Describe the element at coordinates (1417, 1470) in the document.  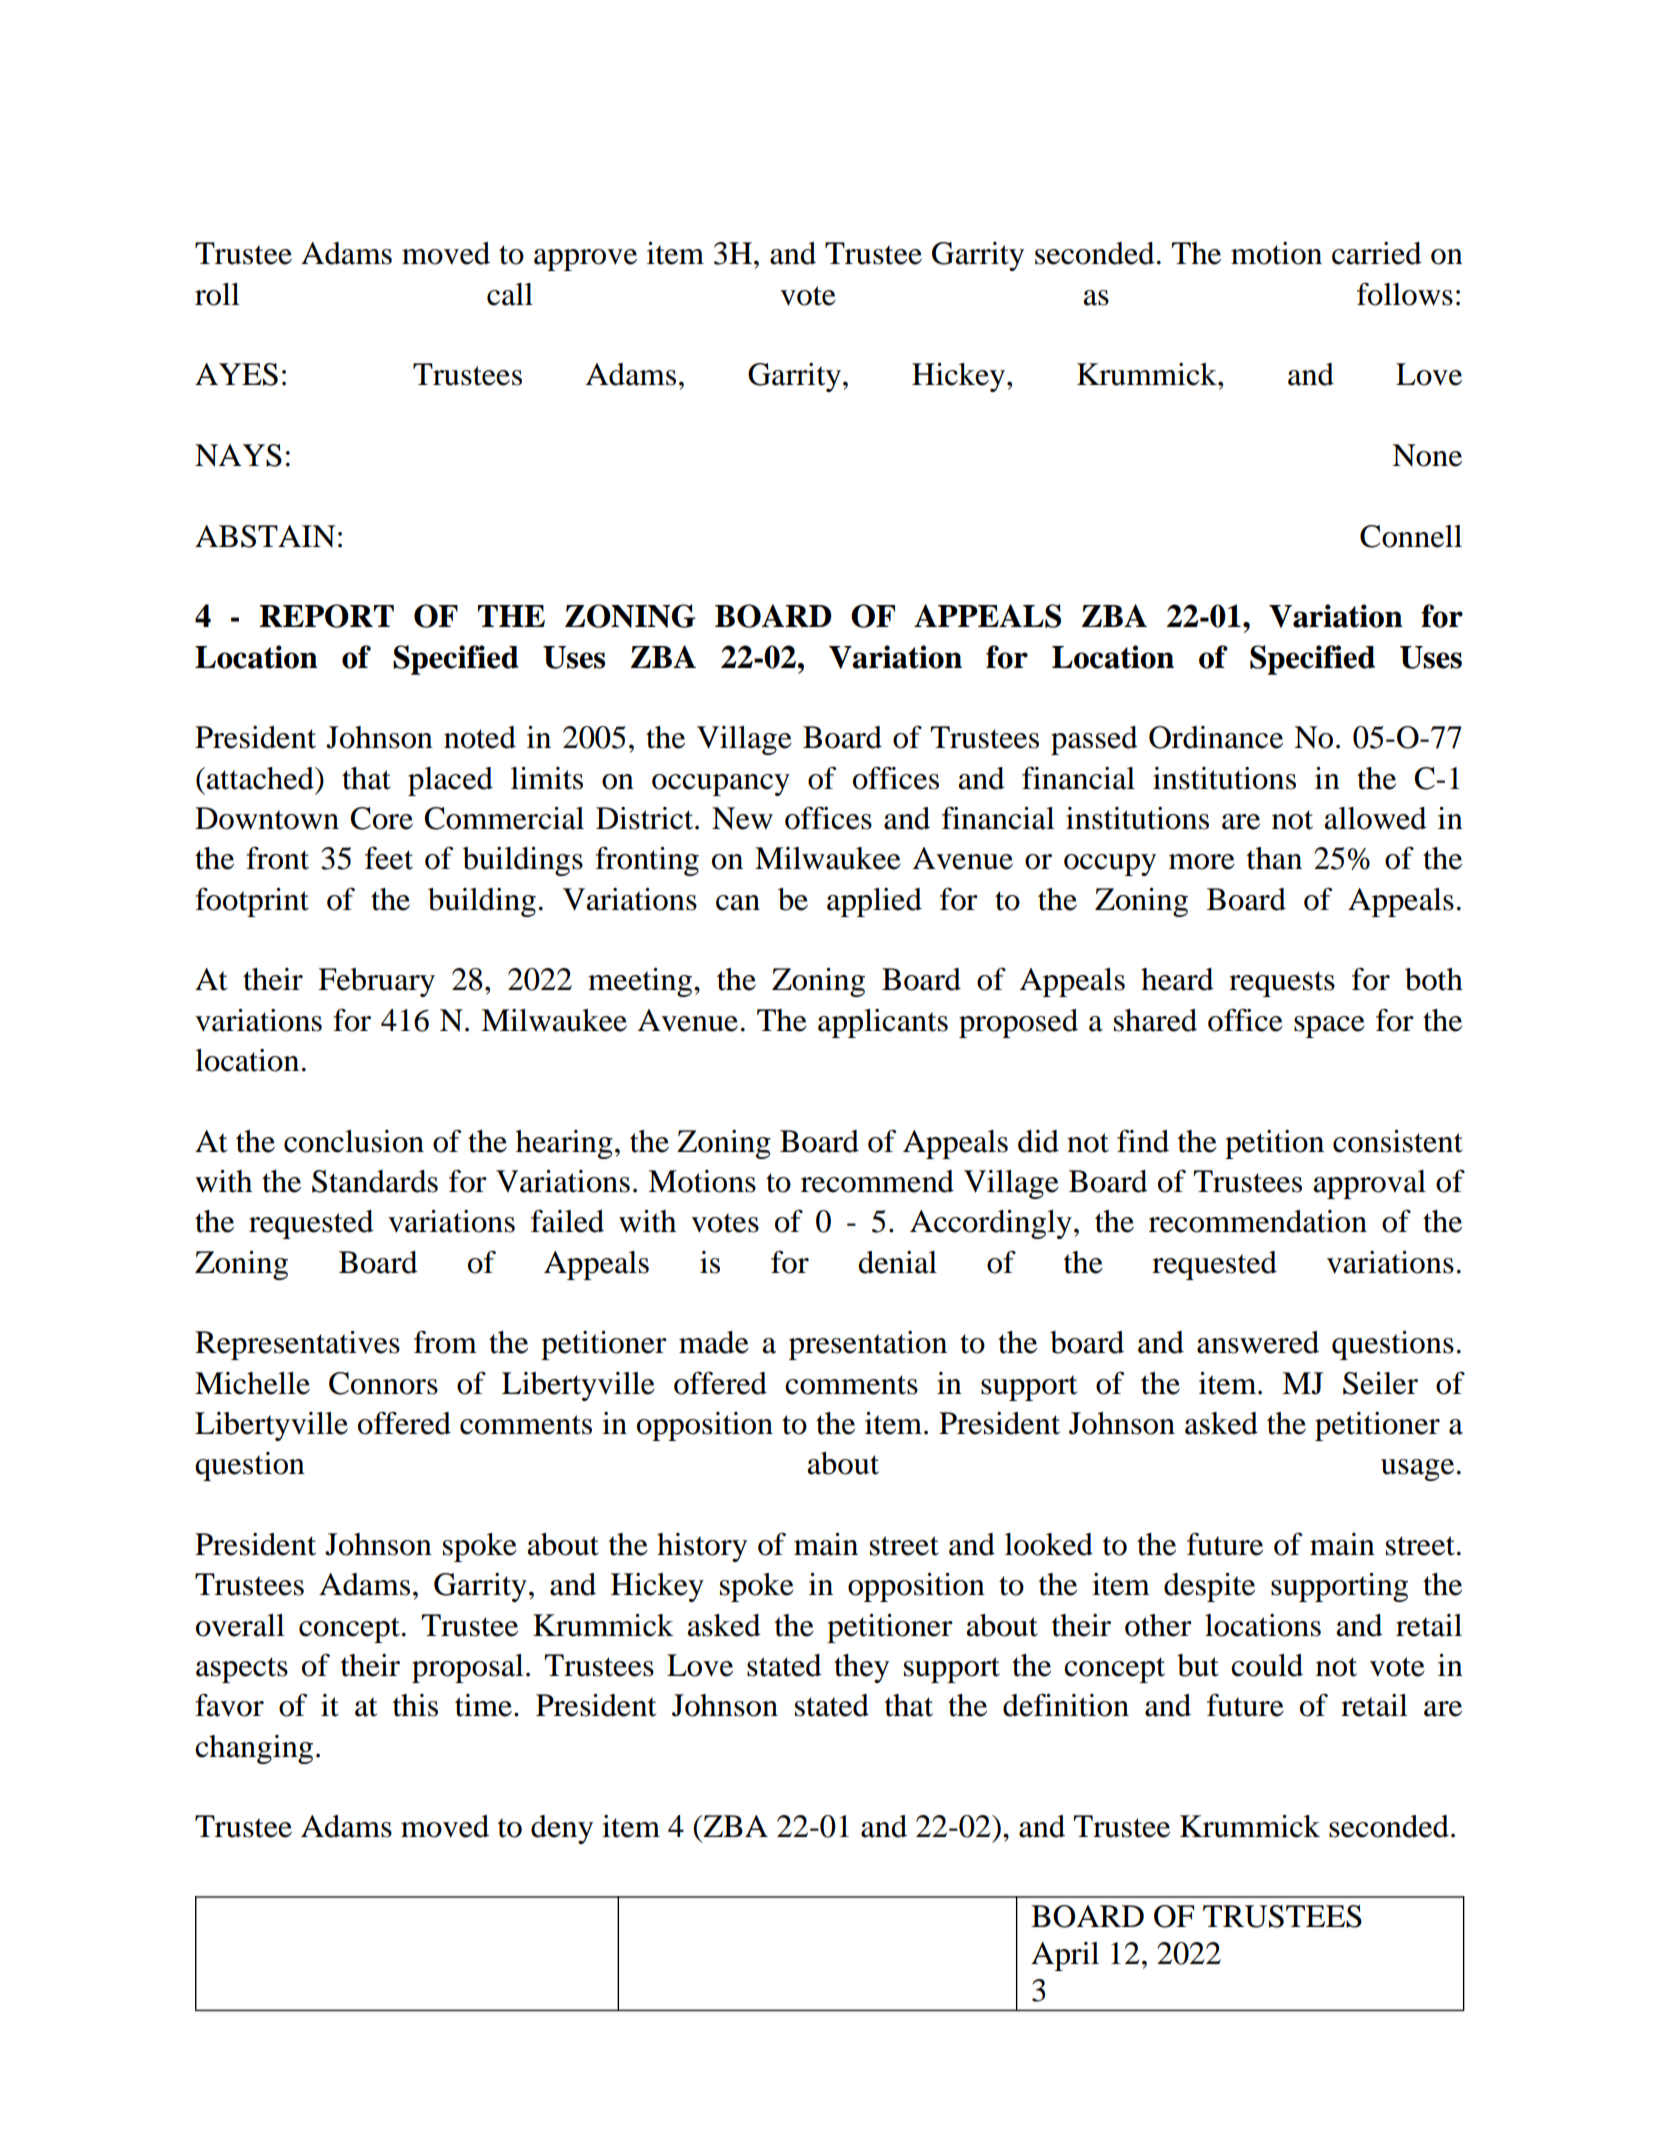
I see `usage` at that location.
